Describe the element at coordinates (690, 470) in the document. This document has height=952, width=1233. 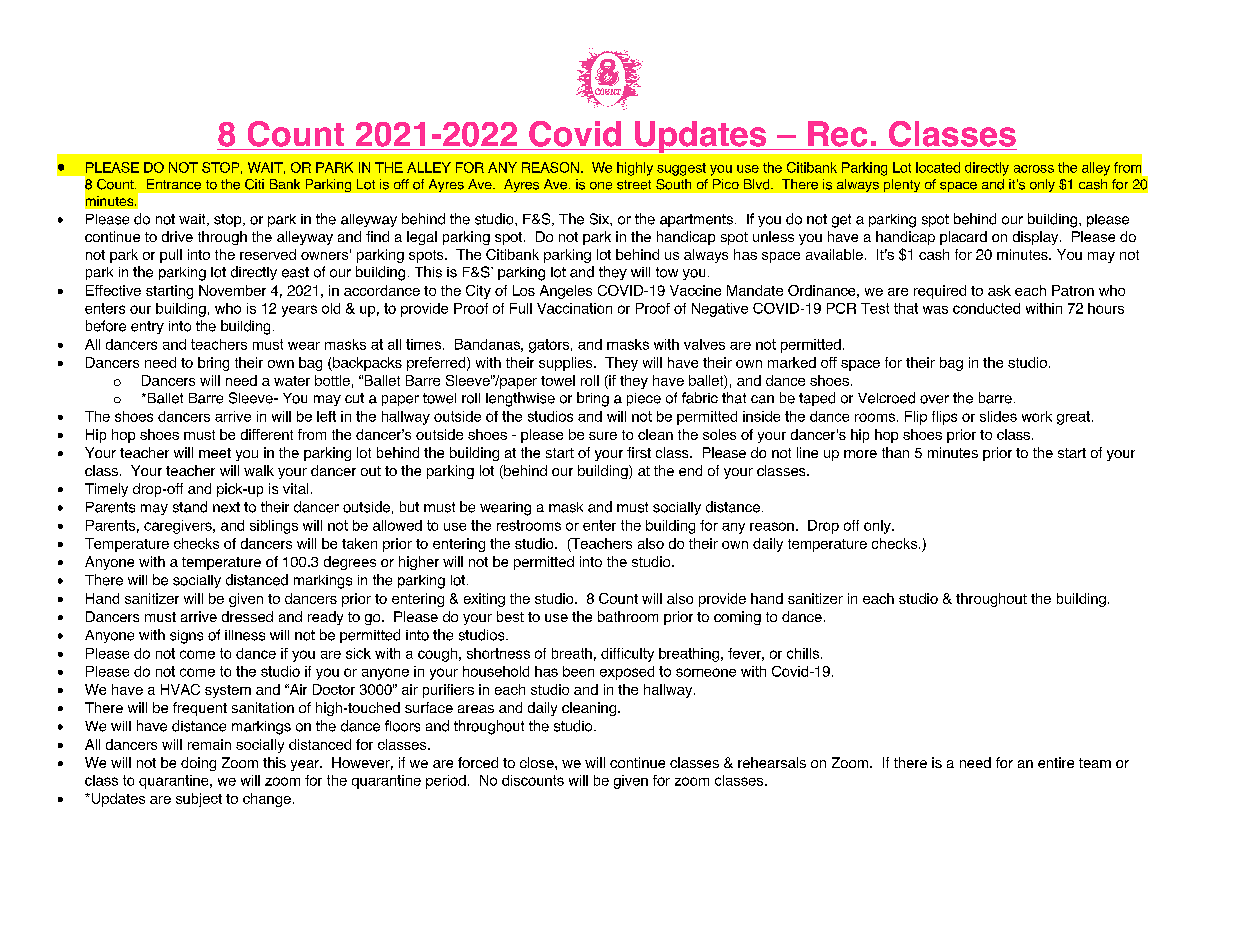
I see `end` at that location.
